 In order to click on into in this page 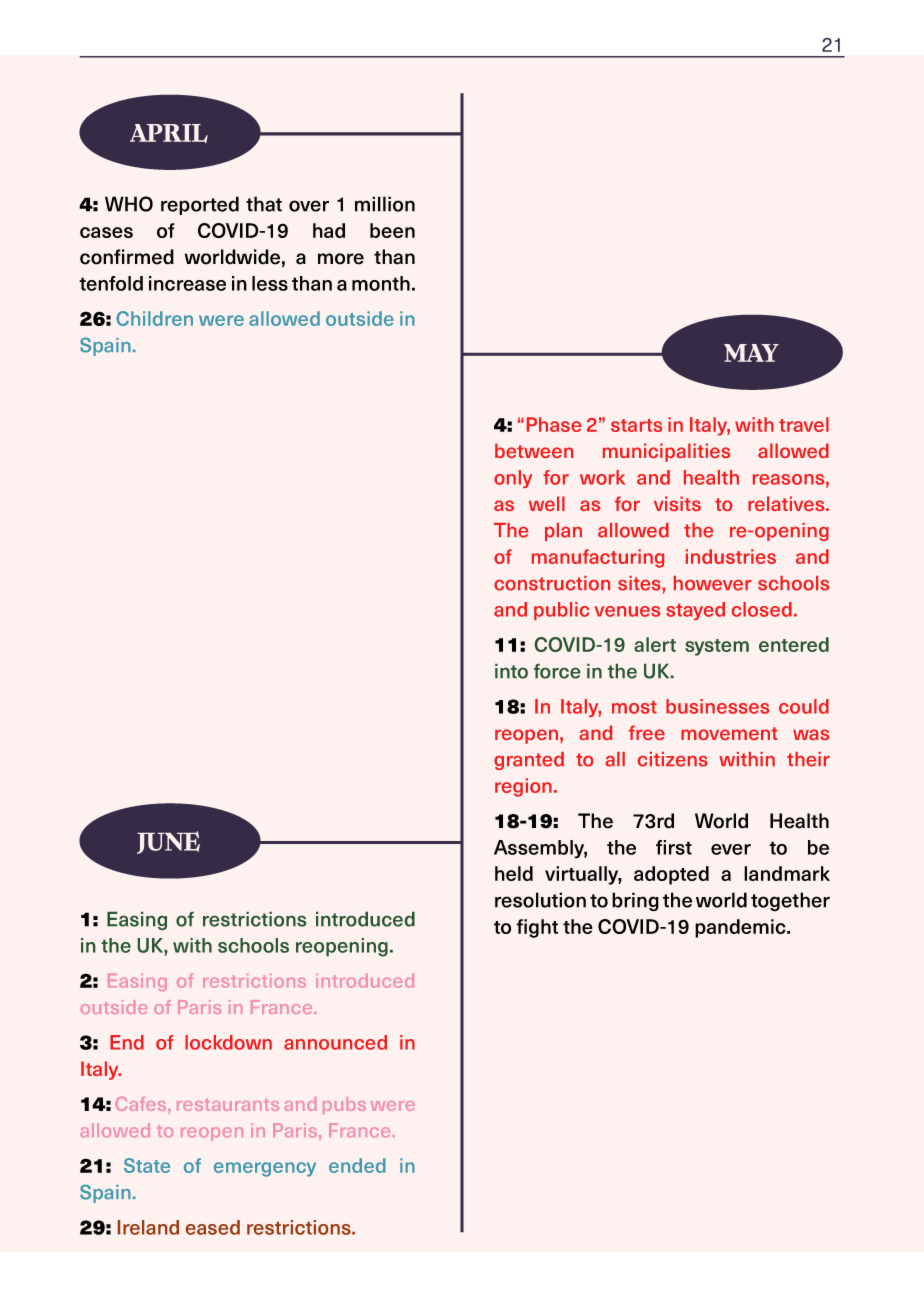, I will do `click(511, 671)`.
